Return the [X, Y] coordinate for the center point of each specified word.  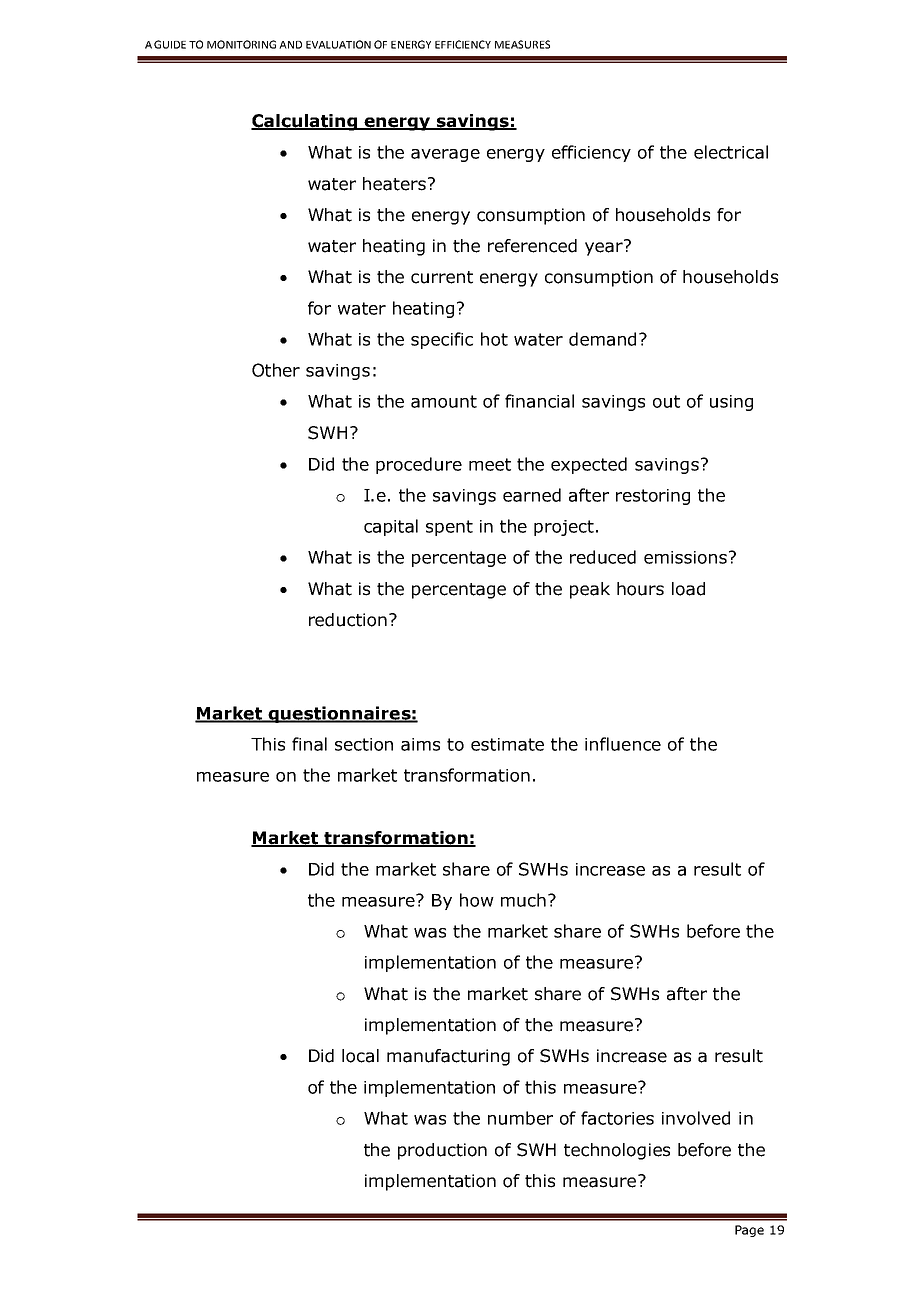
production [442, 1151]
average [445, 155]
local [360, 1056]
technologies [617, 1151]
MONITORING [241, 44]
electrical [731, 152]
